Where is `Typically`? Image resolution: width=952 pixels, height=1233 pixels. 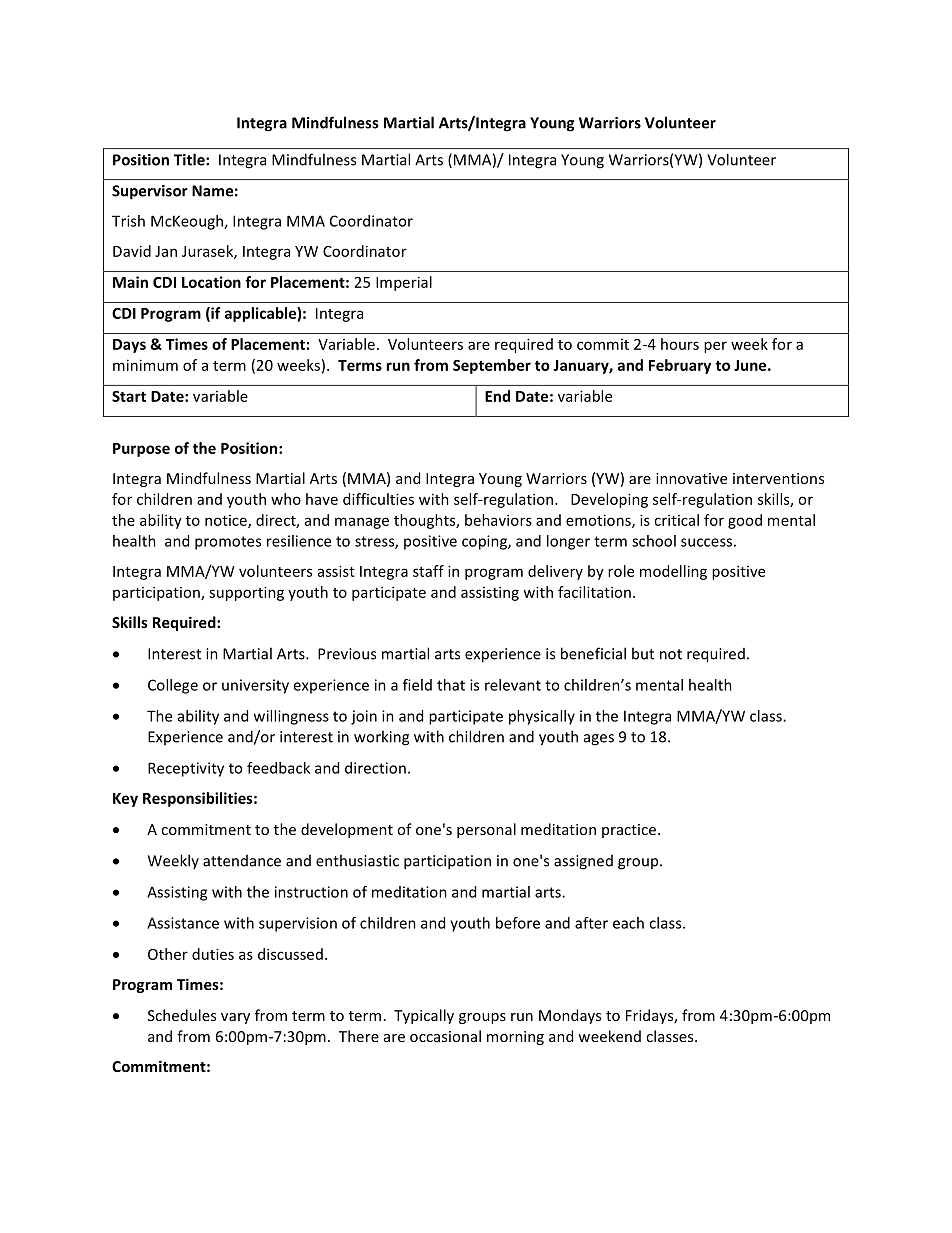 Typically is located at coordinates (424, 1016).
